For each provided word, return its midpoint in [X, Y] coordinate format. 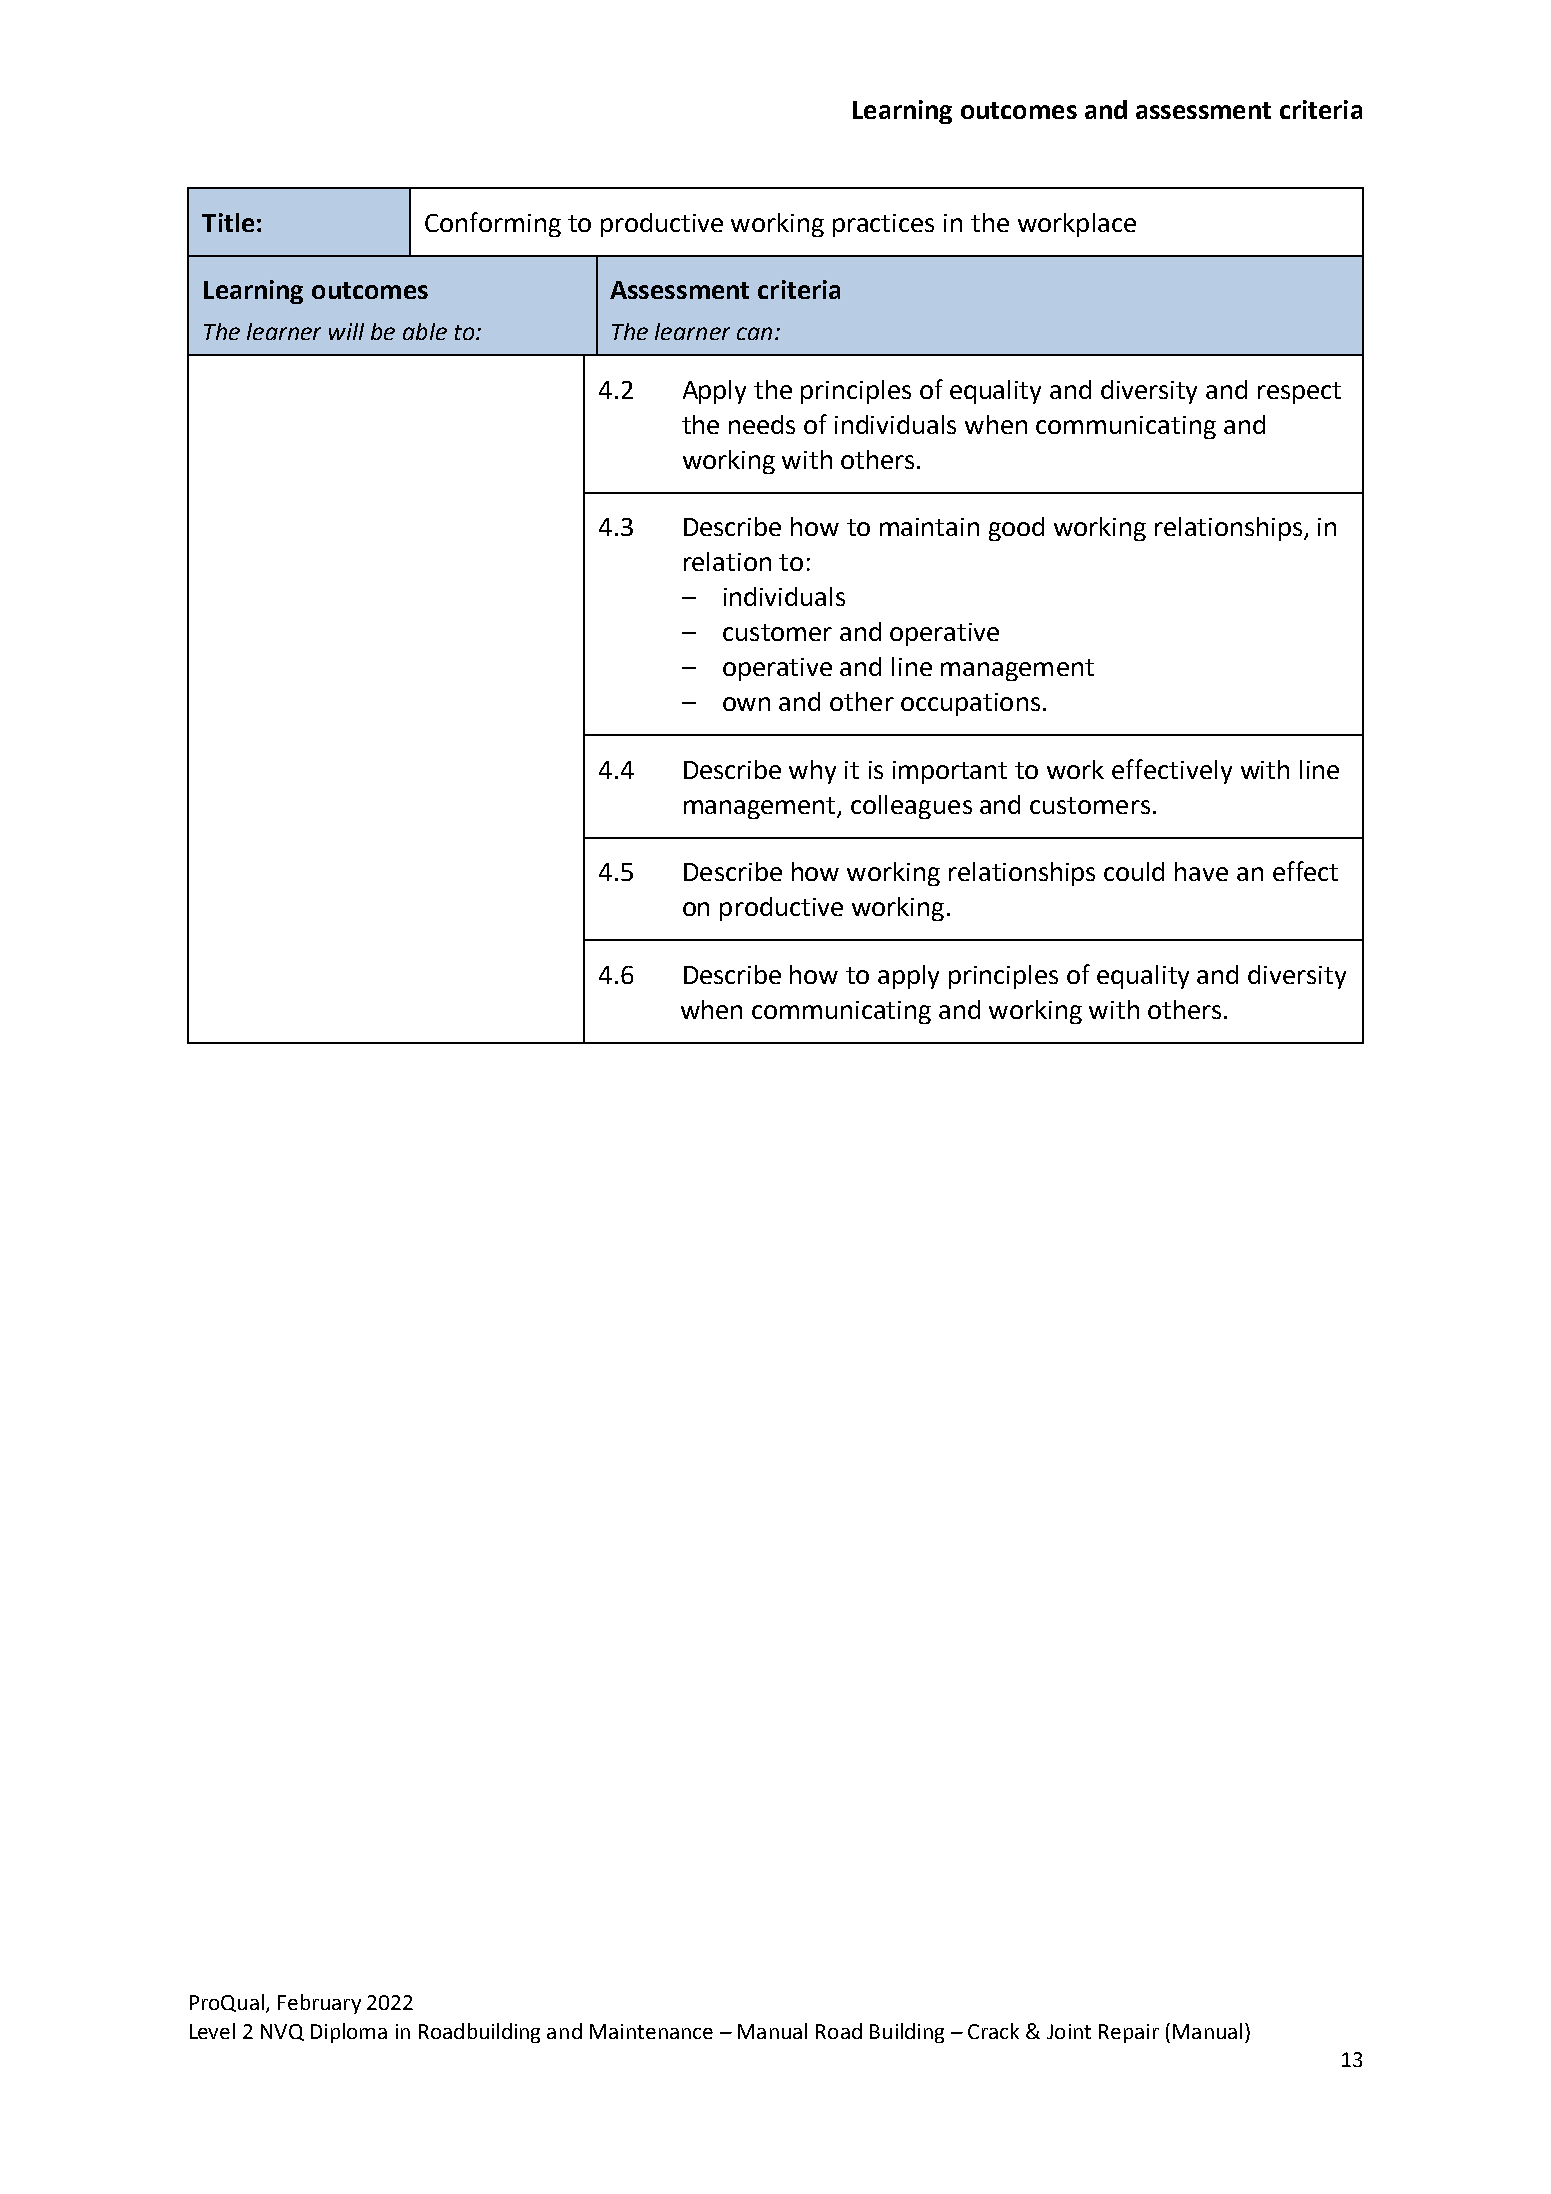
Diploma [349, 2033]
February [319, 2004]
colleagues [911, 807]
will [346, 331]
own [746, 704]
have [1201, 871]
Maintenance [651, 2031]
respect [1299, 393]
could [1134, 871]
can [754, 333]
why [812, 772]
